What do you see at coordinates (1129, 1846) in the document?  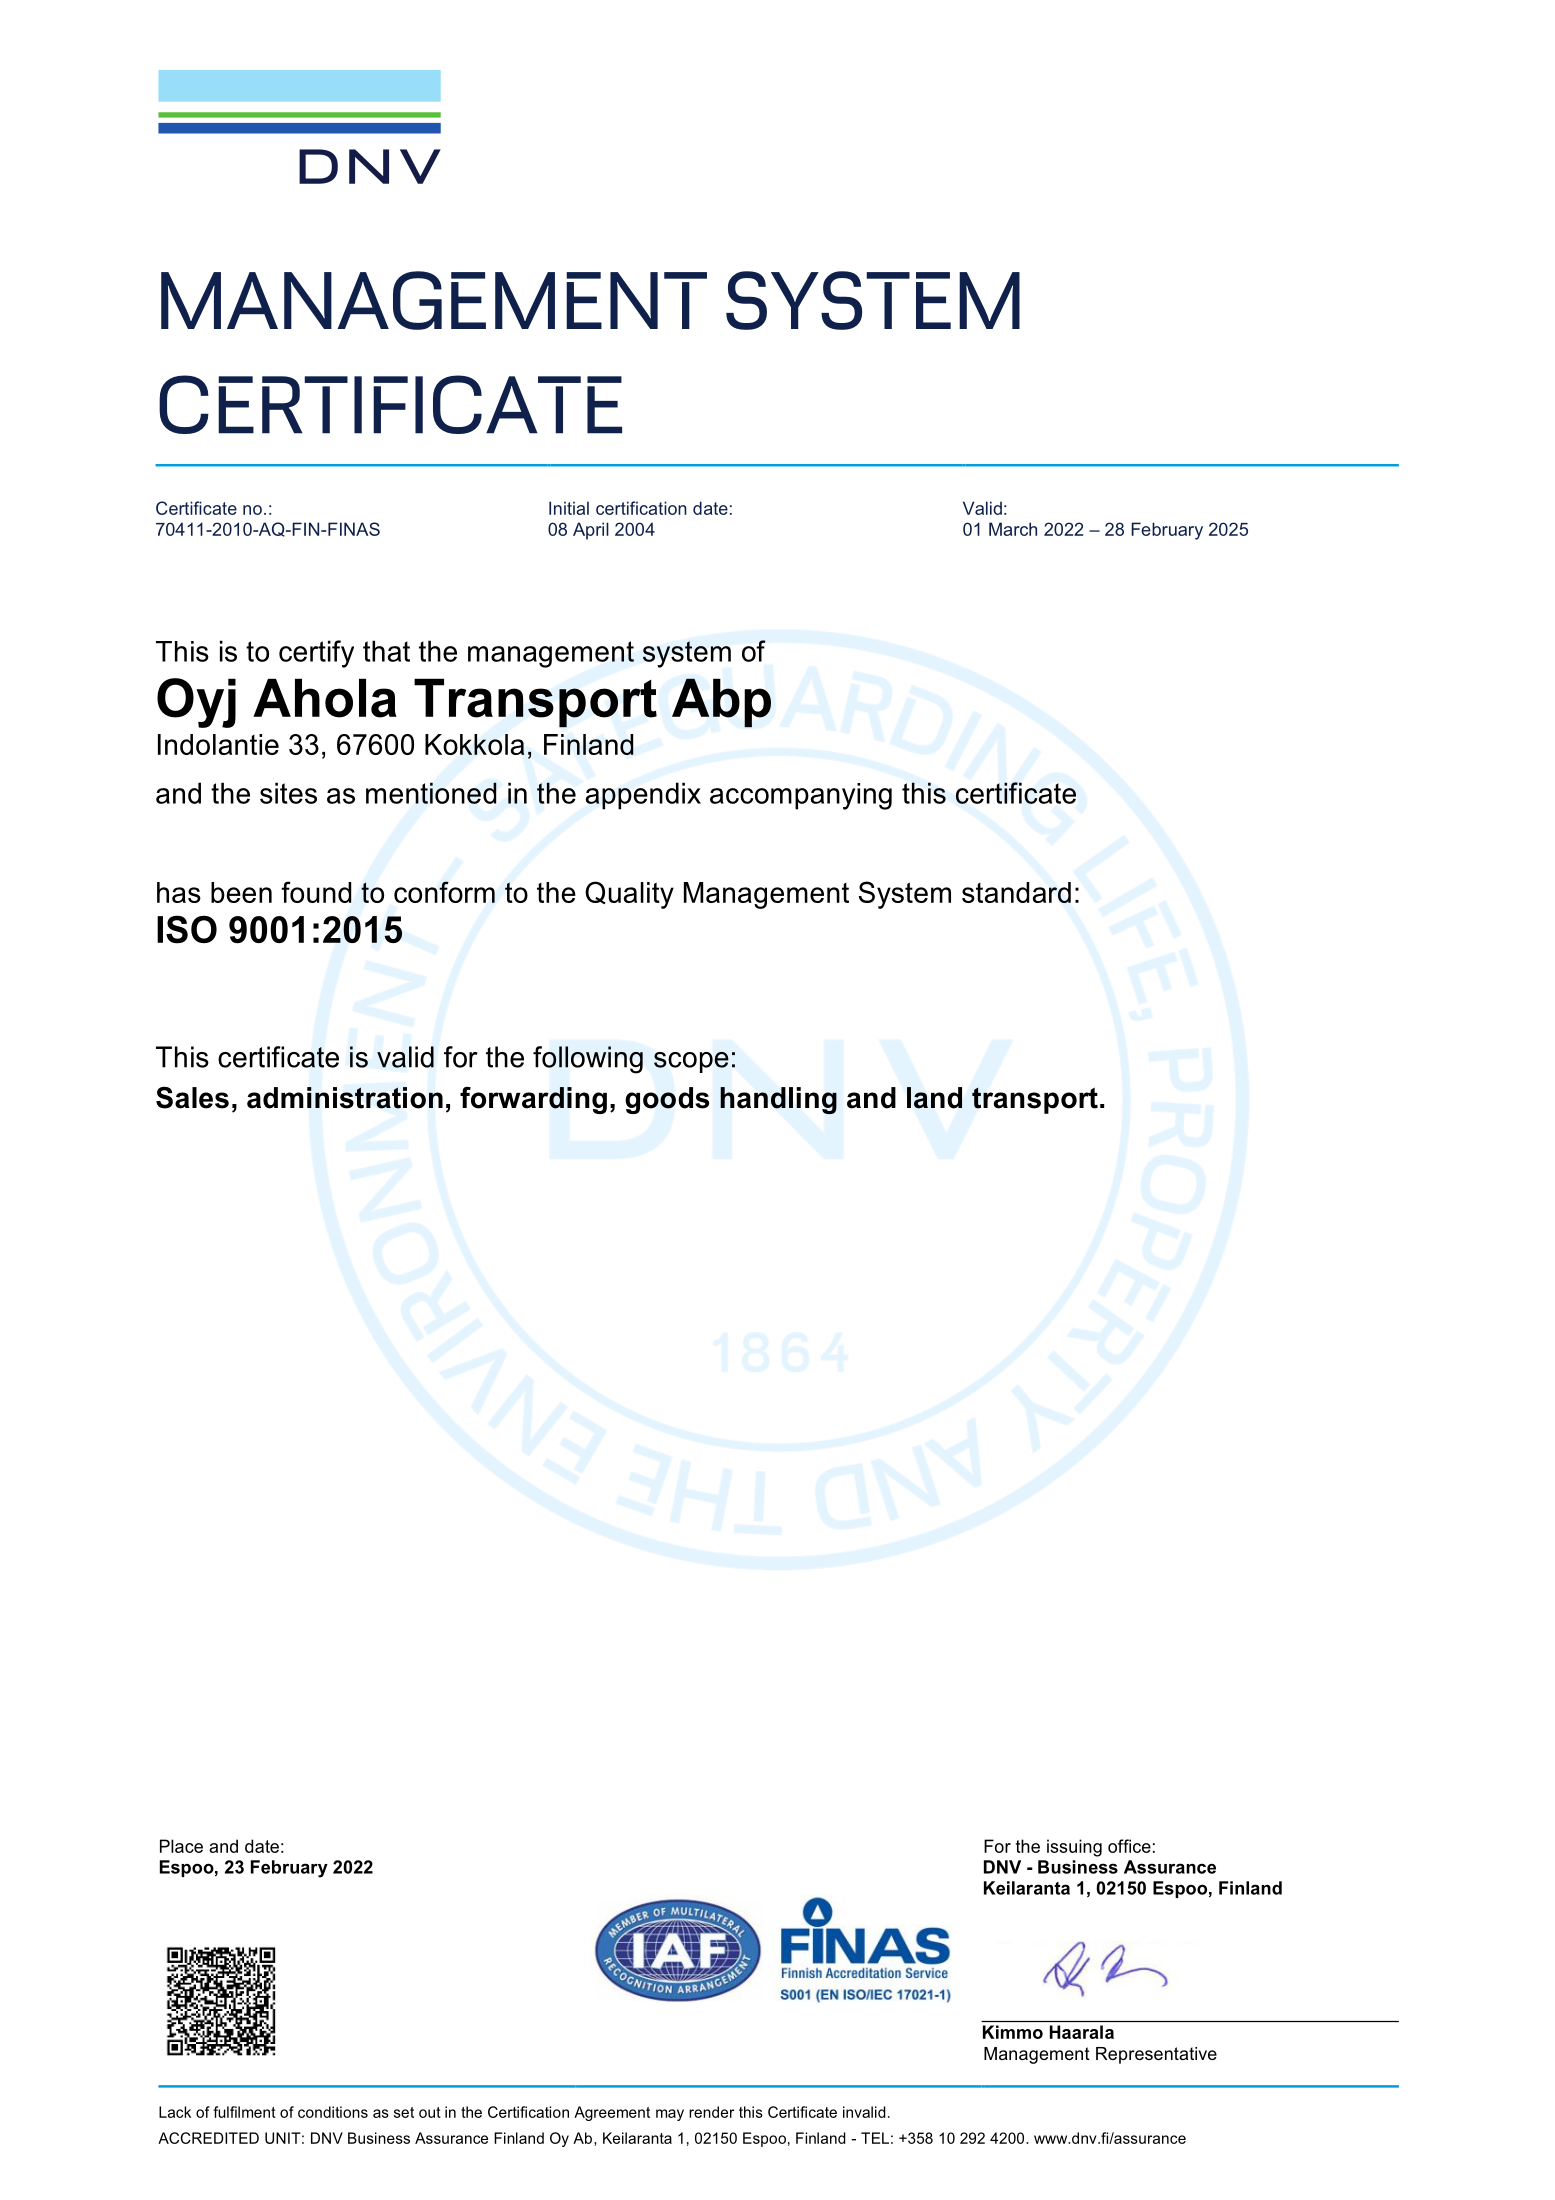 I see `office` at bounding box center [1129, 1846].
